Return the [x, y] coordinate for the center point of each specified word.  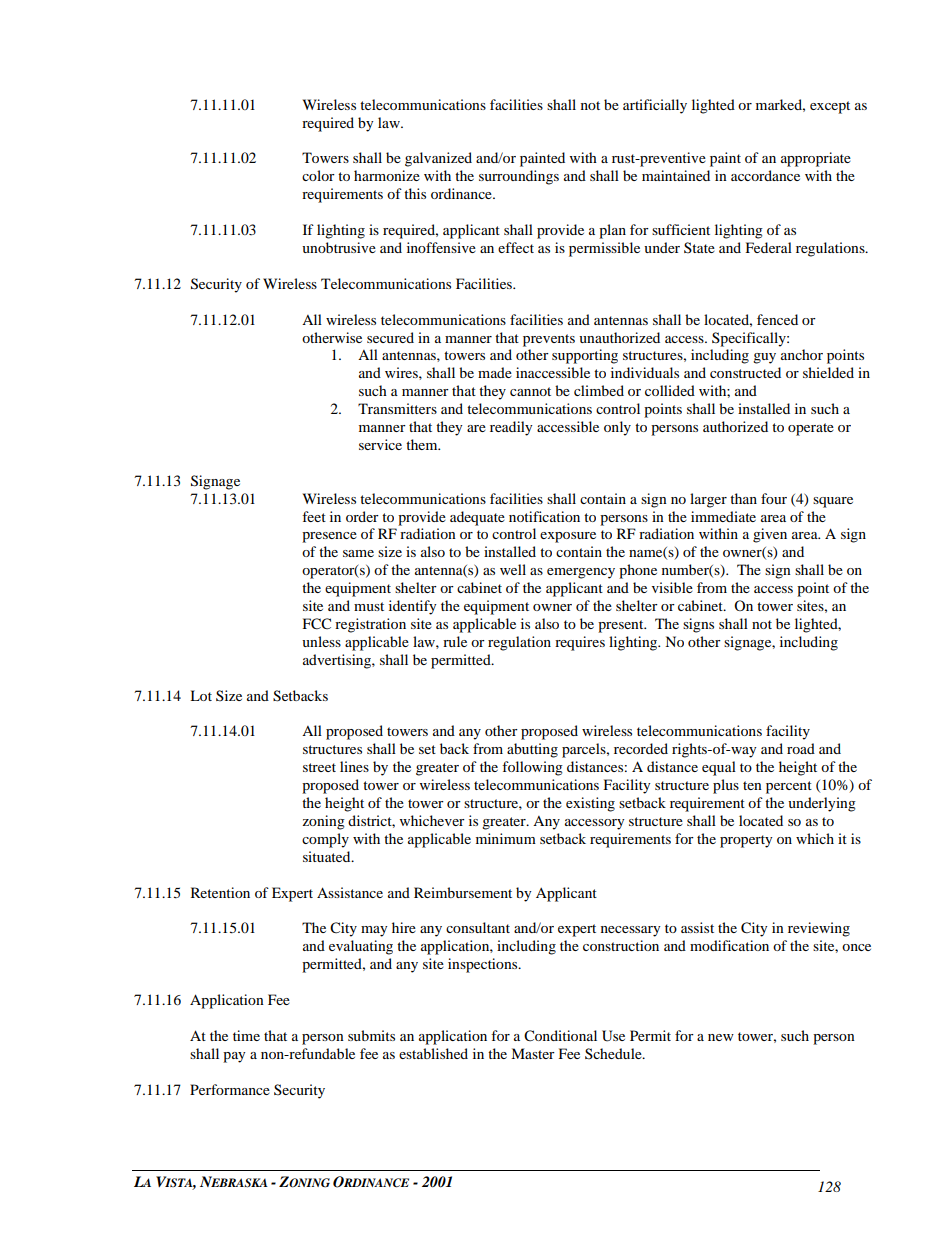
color [318, 175]
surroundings [519, 177]
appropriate [816, 159]
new [721, 1037]
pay [234, 1057]
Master [533, 1053]
